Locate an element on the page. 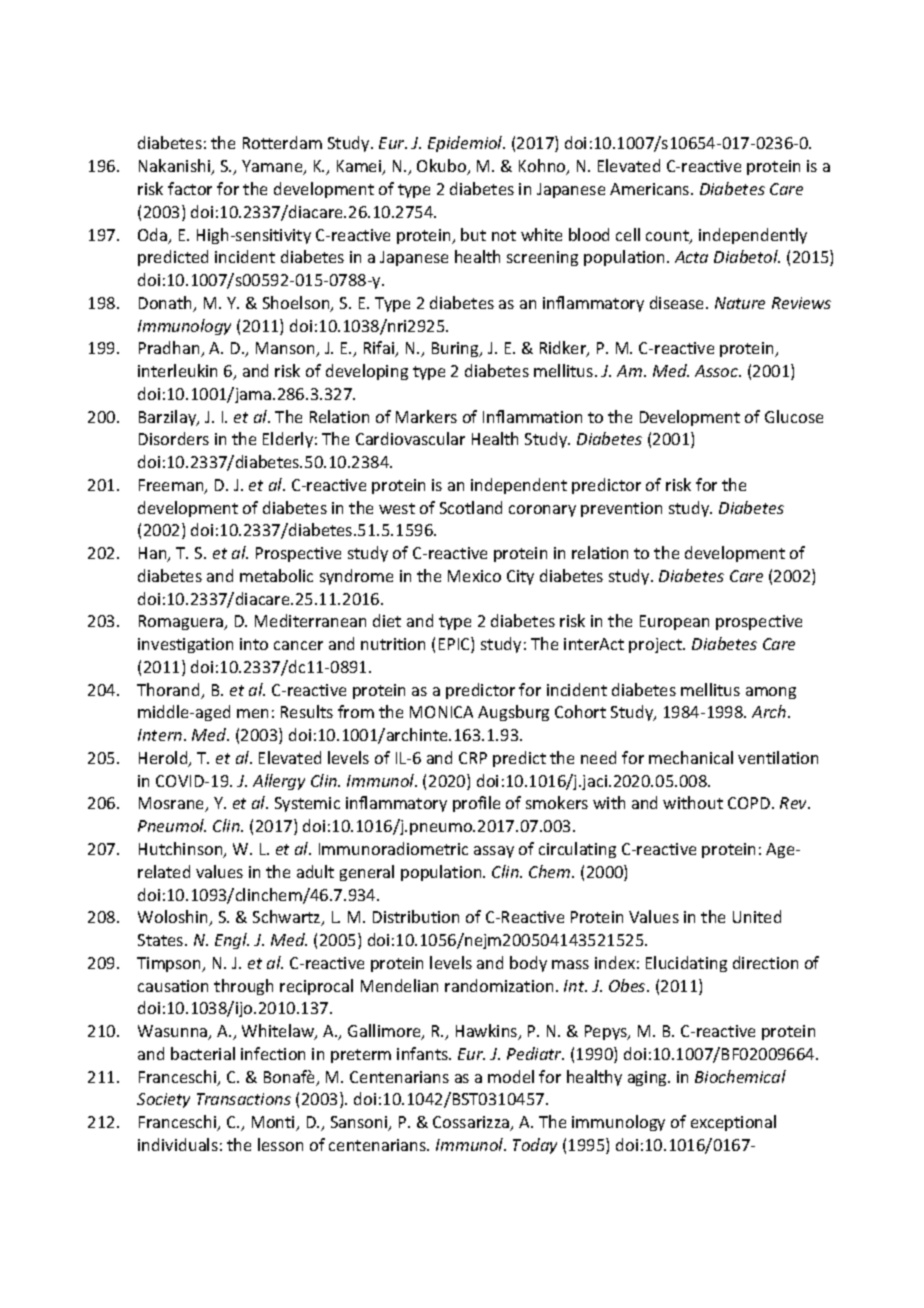 Image resolution: width=924 pixels, height=1308 pixels. Yamane is located at coordinates (273, 167).
